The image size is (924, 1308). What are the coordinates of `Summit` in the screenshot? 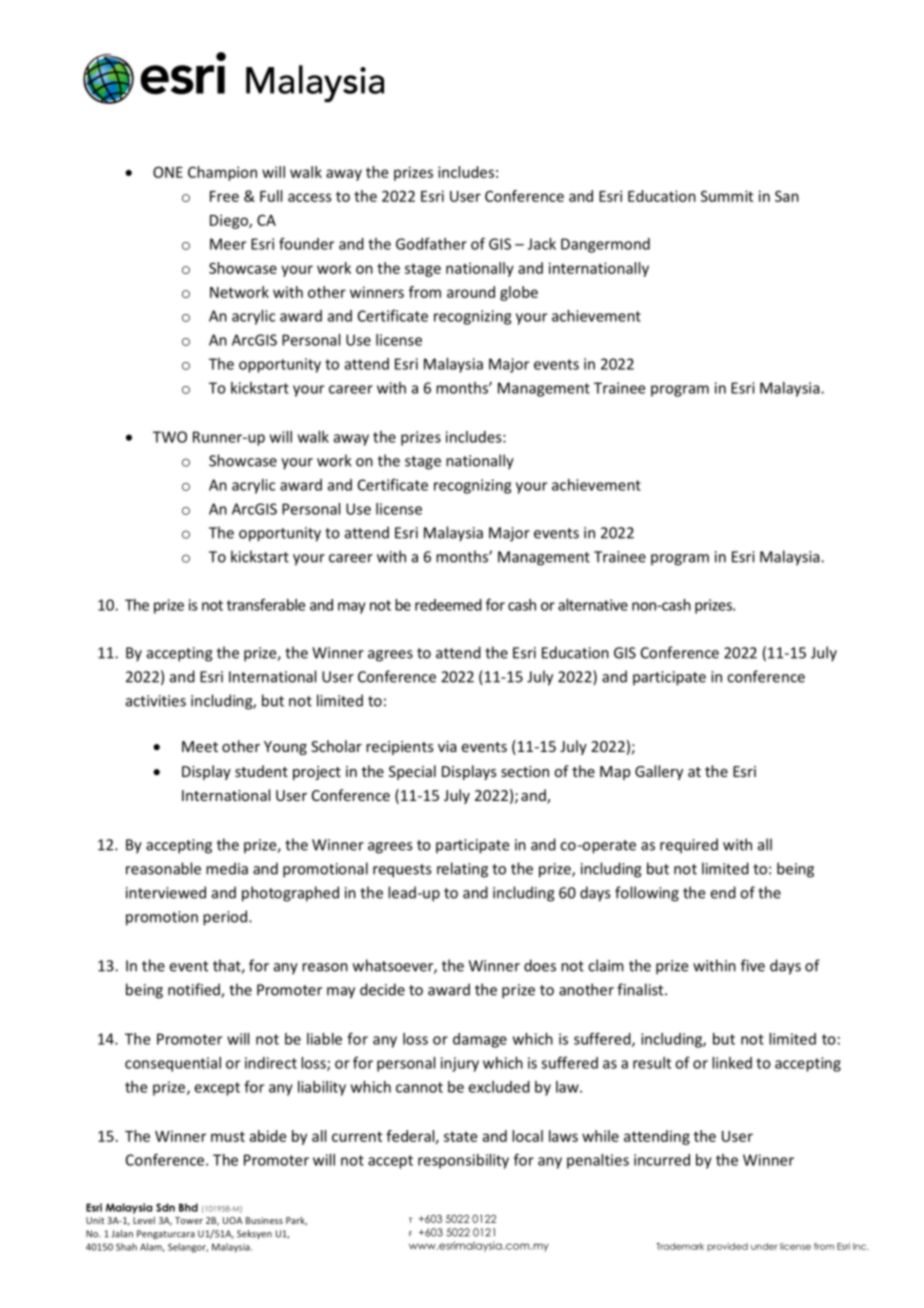 It's located at (727, 196).
